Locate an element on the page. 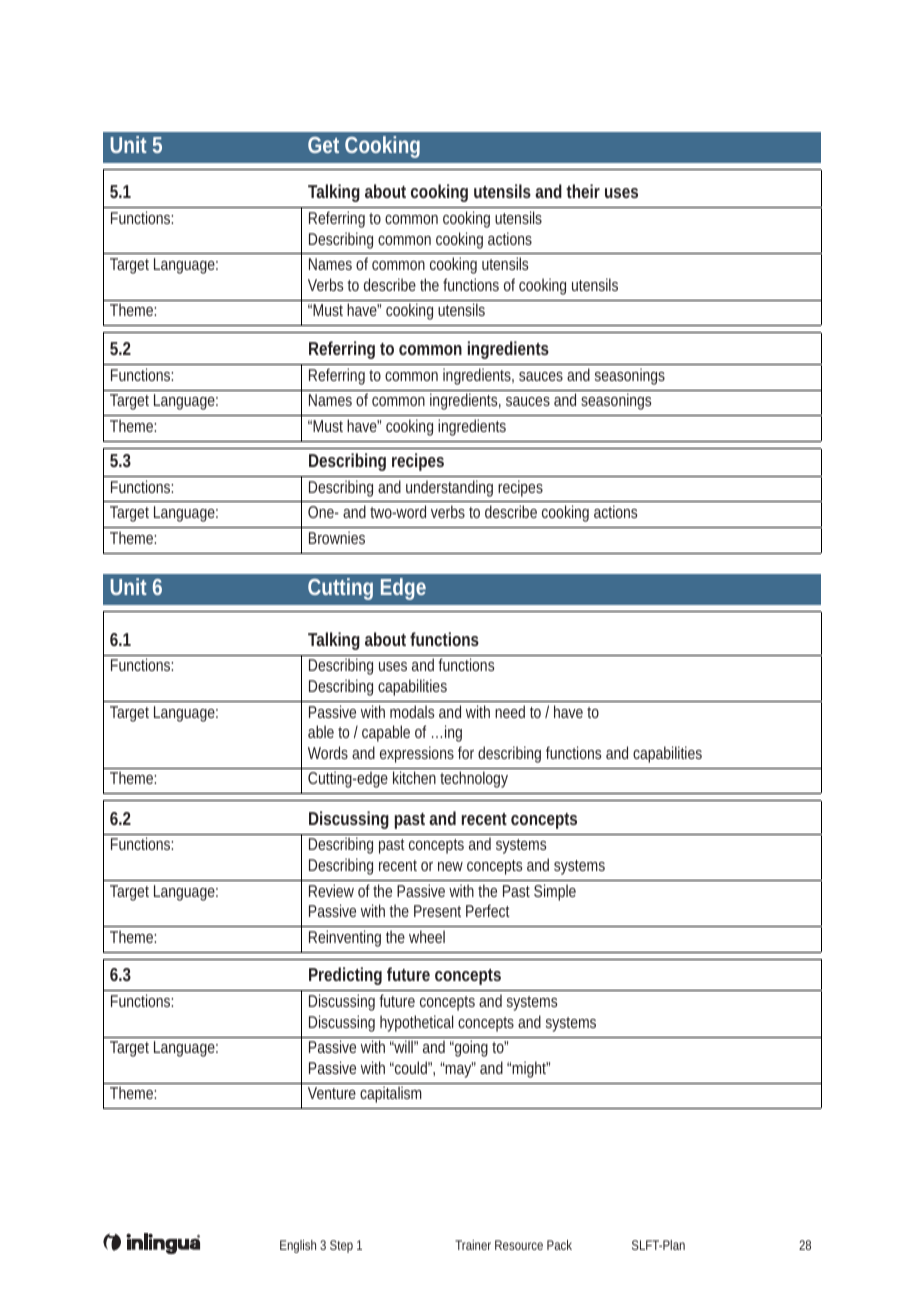  wheel is located at coordinates (427, 936).
